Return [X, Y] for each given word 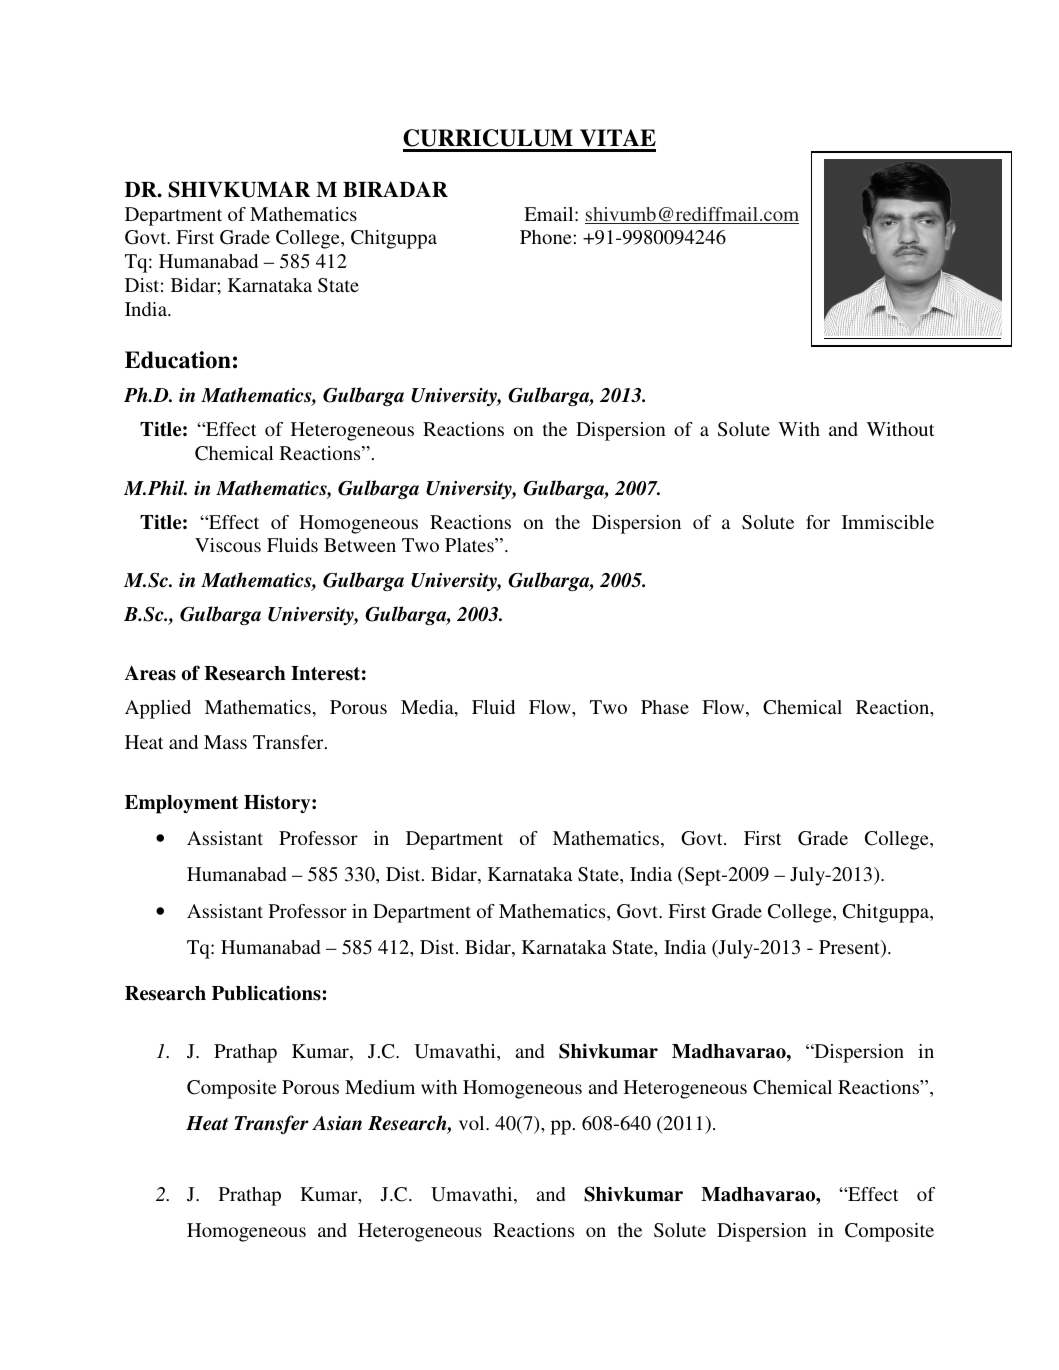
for [818, 522]
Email [550, 214]
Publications [267, 993]
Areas [150, 673]
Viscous [228, 545]
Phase [665, 707]
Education [178, 360]
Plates [470, 545]
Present [850, 948]
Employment [181, 804]
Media [428, 708]
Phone [547, 237]
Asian [337, 1123]
